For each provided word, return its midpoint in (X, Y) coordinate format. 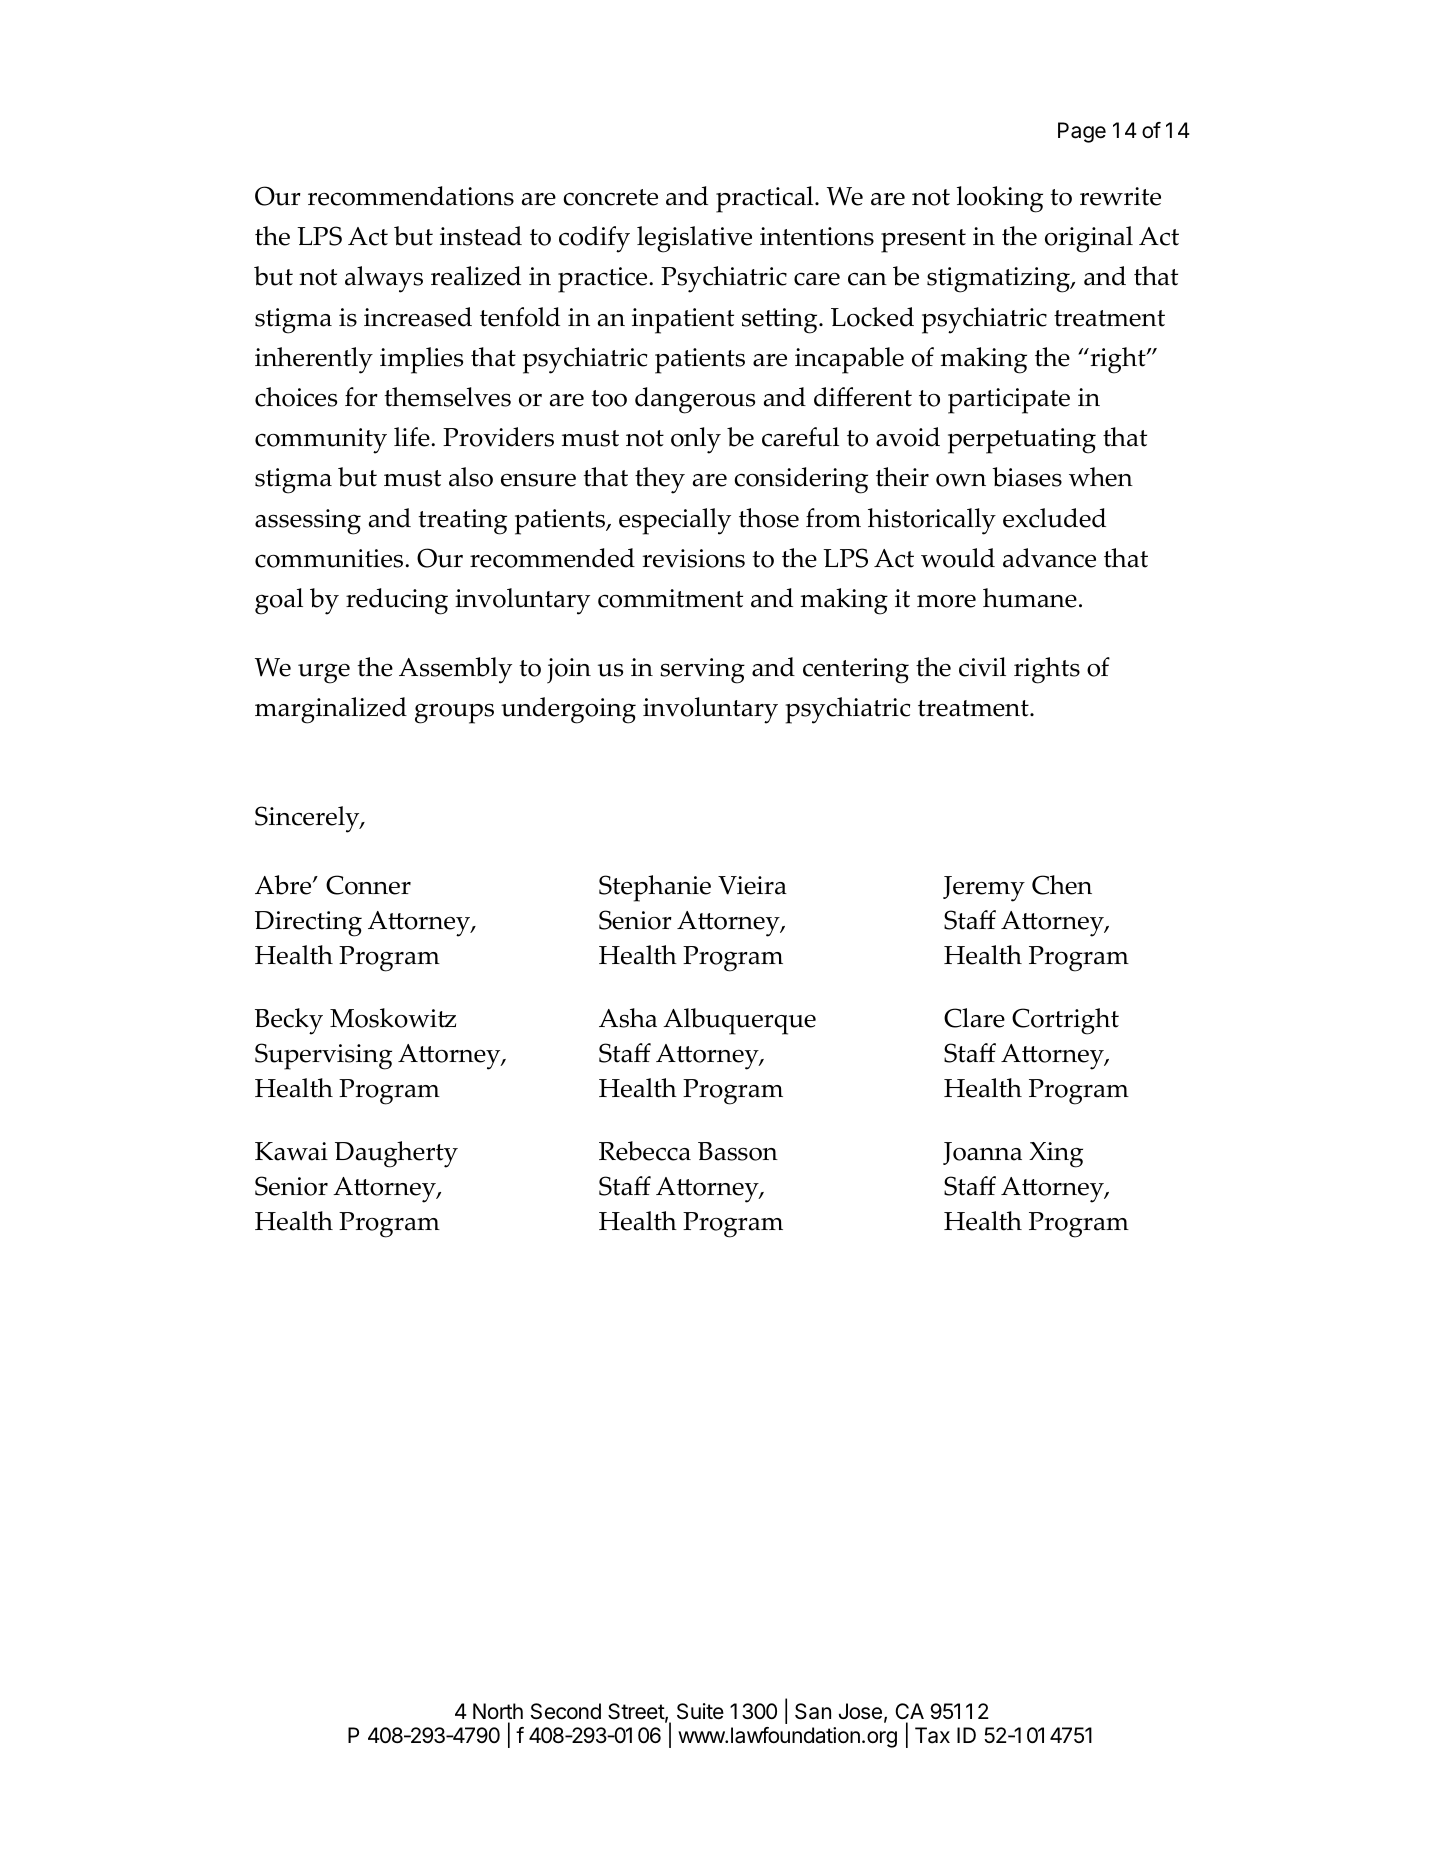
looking (1000, 199)
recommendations (411, 196)
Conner (368, 885)
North (498, 1711)
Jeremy (984, 889)
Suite (700, 1711)
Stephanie (655, 888)
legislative (694, 239)
